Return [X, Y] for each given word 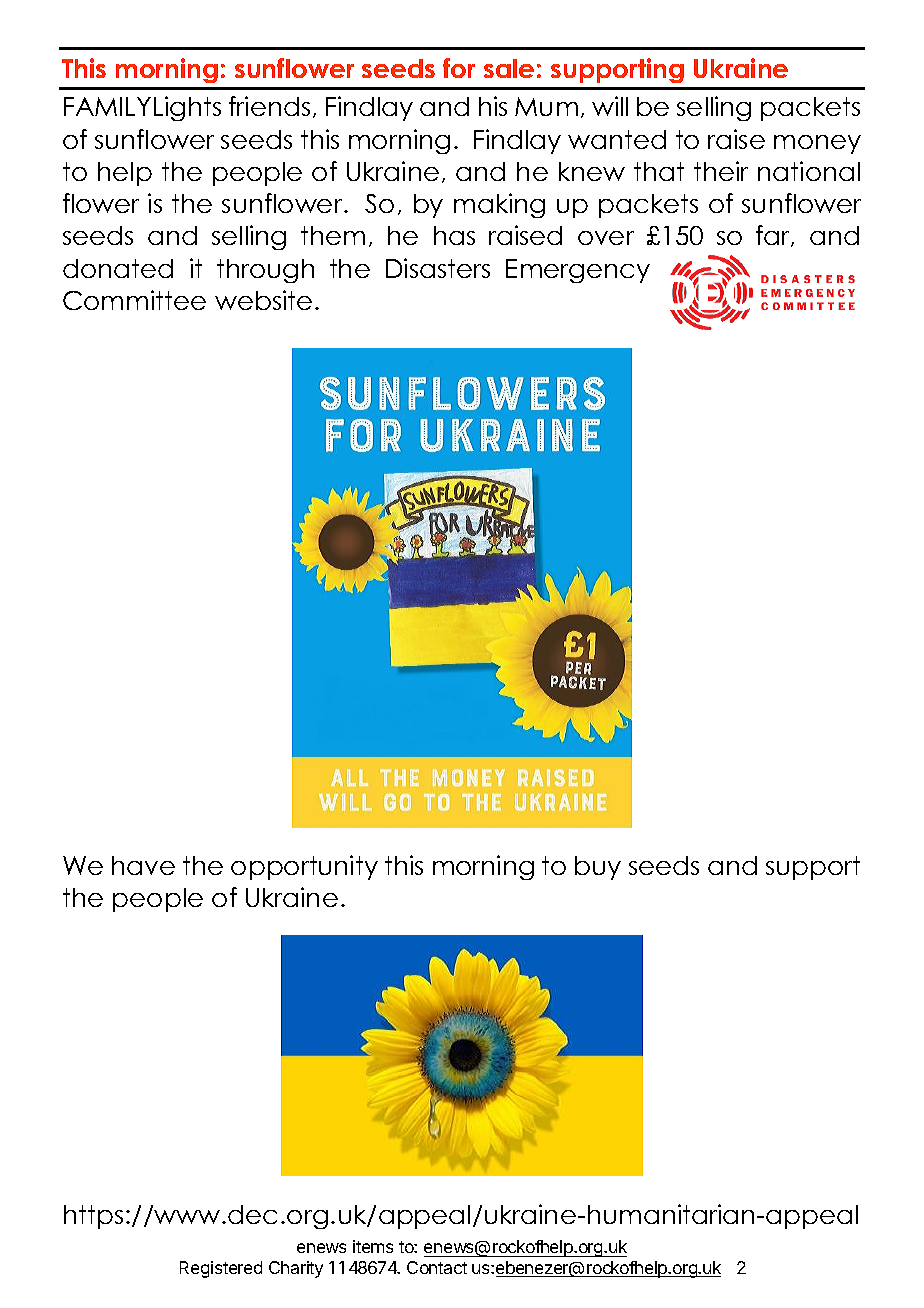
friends [269, 106]
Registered [221, 1269]
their [721, 171]
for [459, 68]
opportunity [304, 867]
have [143, 865]
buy [598, 868]
